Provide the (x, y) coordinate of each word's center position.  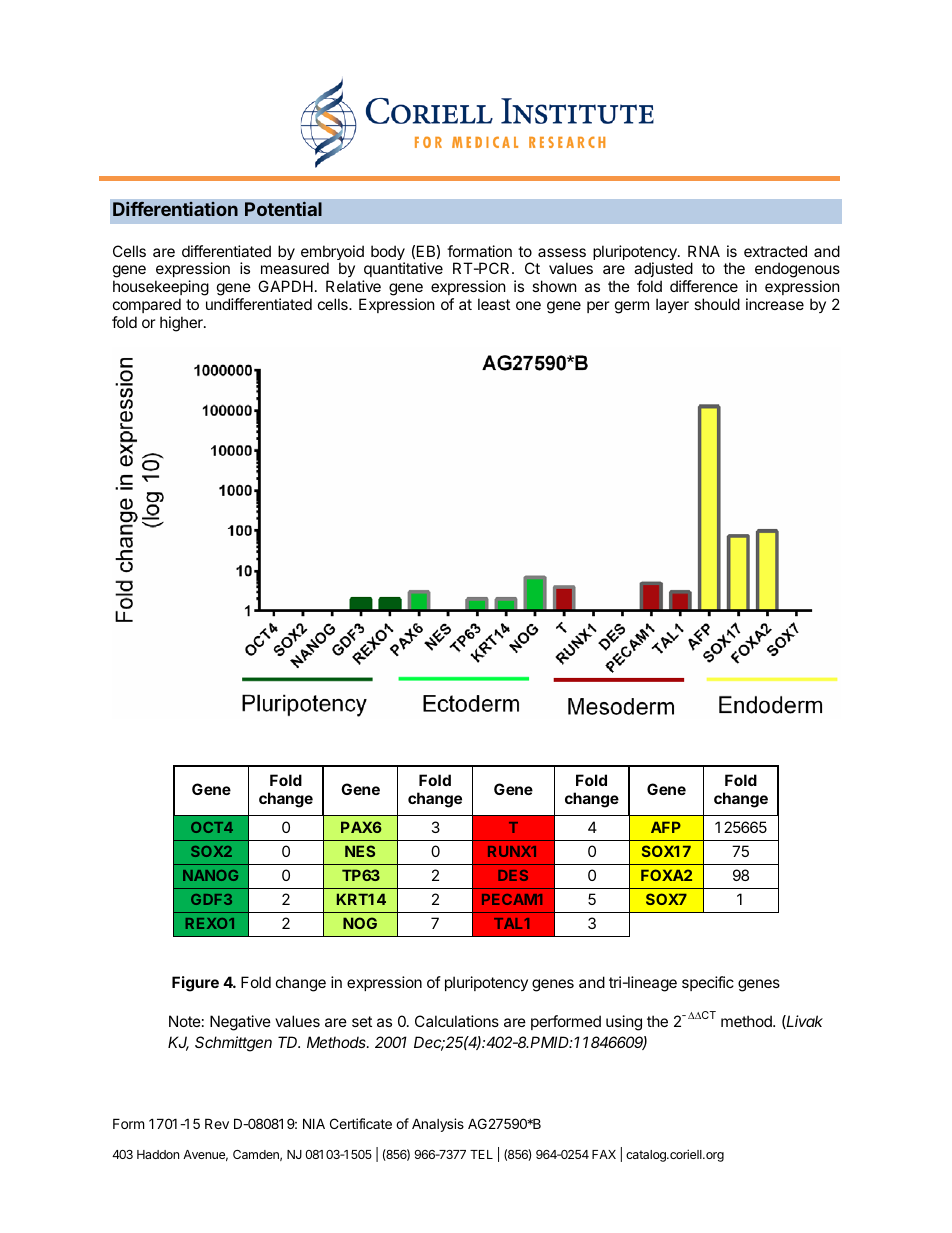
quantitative (403, 269)
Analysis (438, 1125)
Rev (217, 1123)
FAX (604, 1154)
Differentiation (175, 209)
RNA (704, 251)
